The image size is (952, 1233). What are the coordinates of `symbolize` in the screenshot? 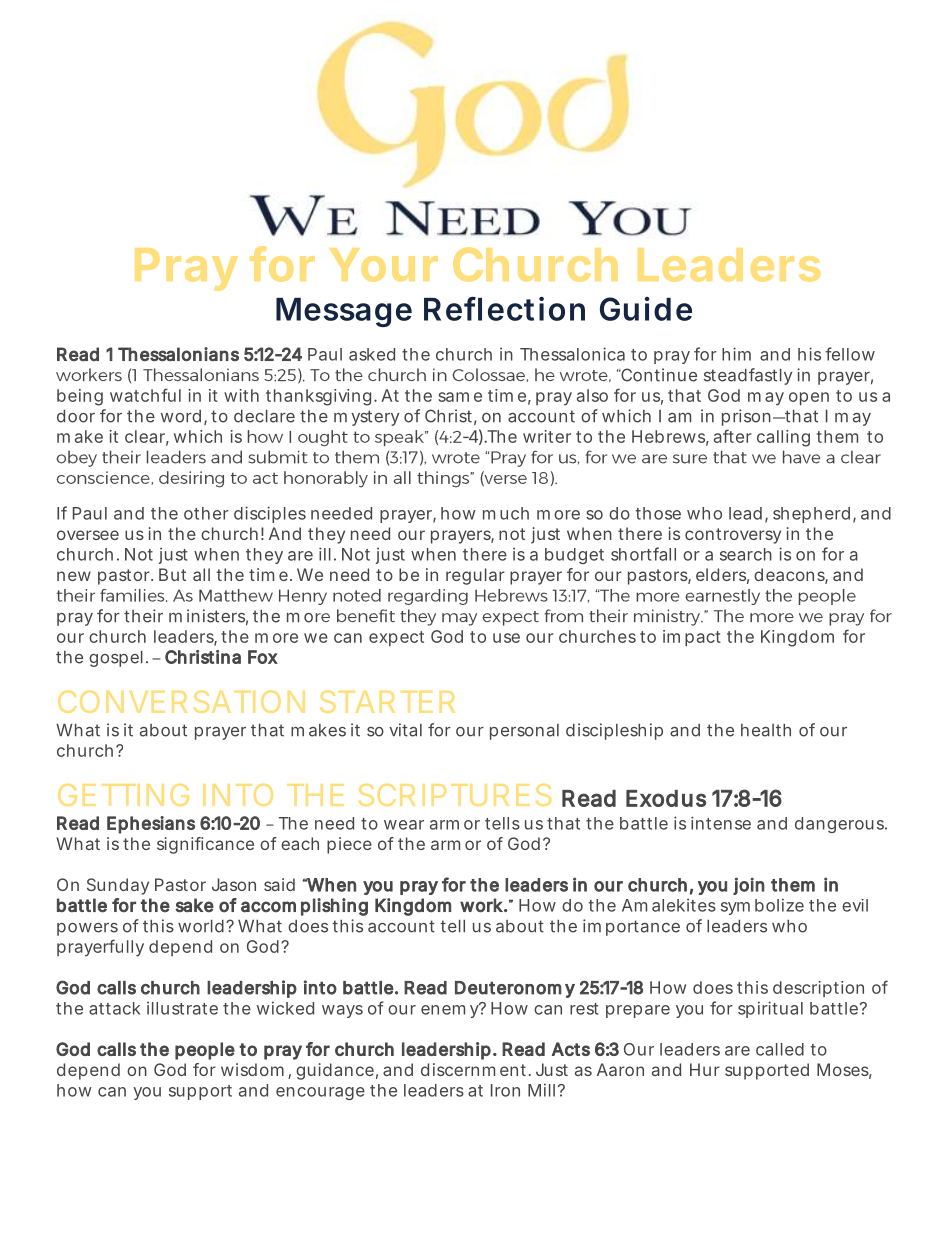 It's located at (762, 906).
